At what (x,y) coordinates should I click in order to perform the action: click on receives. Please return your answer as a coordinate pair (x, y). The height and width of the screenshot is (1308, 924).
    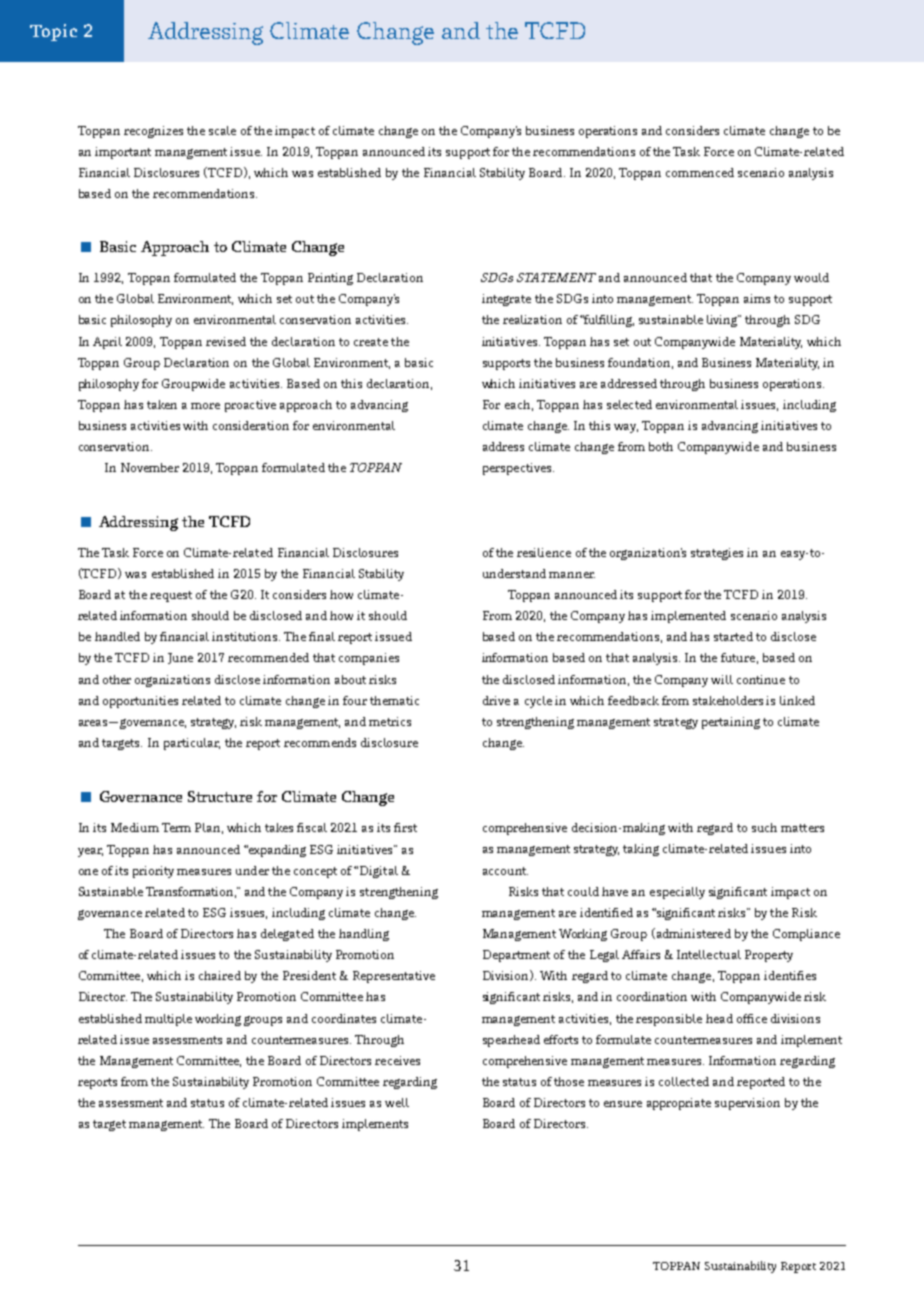
    Looking at the image, I should click on (397, 1060).
